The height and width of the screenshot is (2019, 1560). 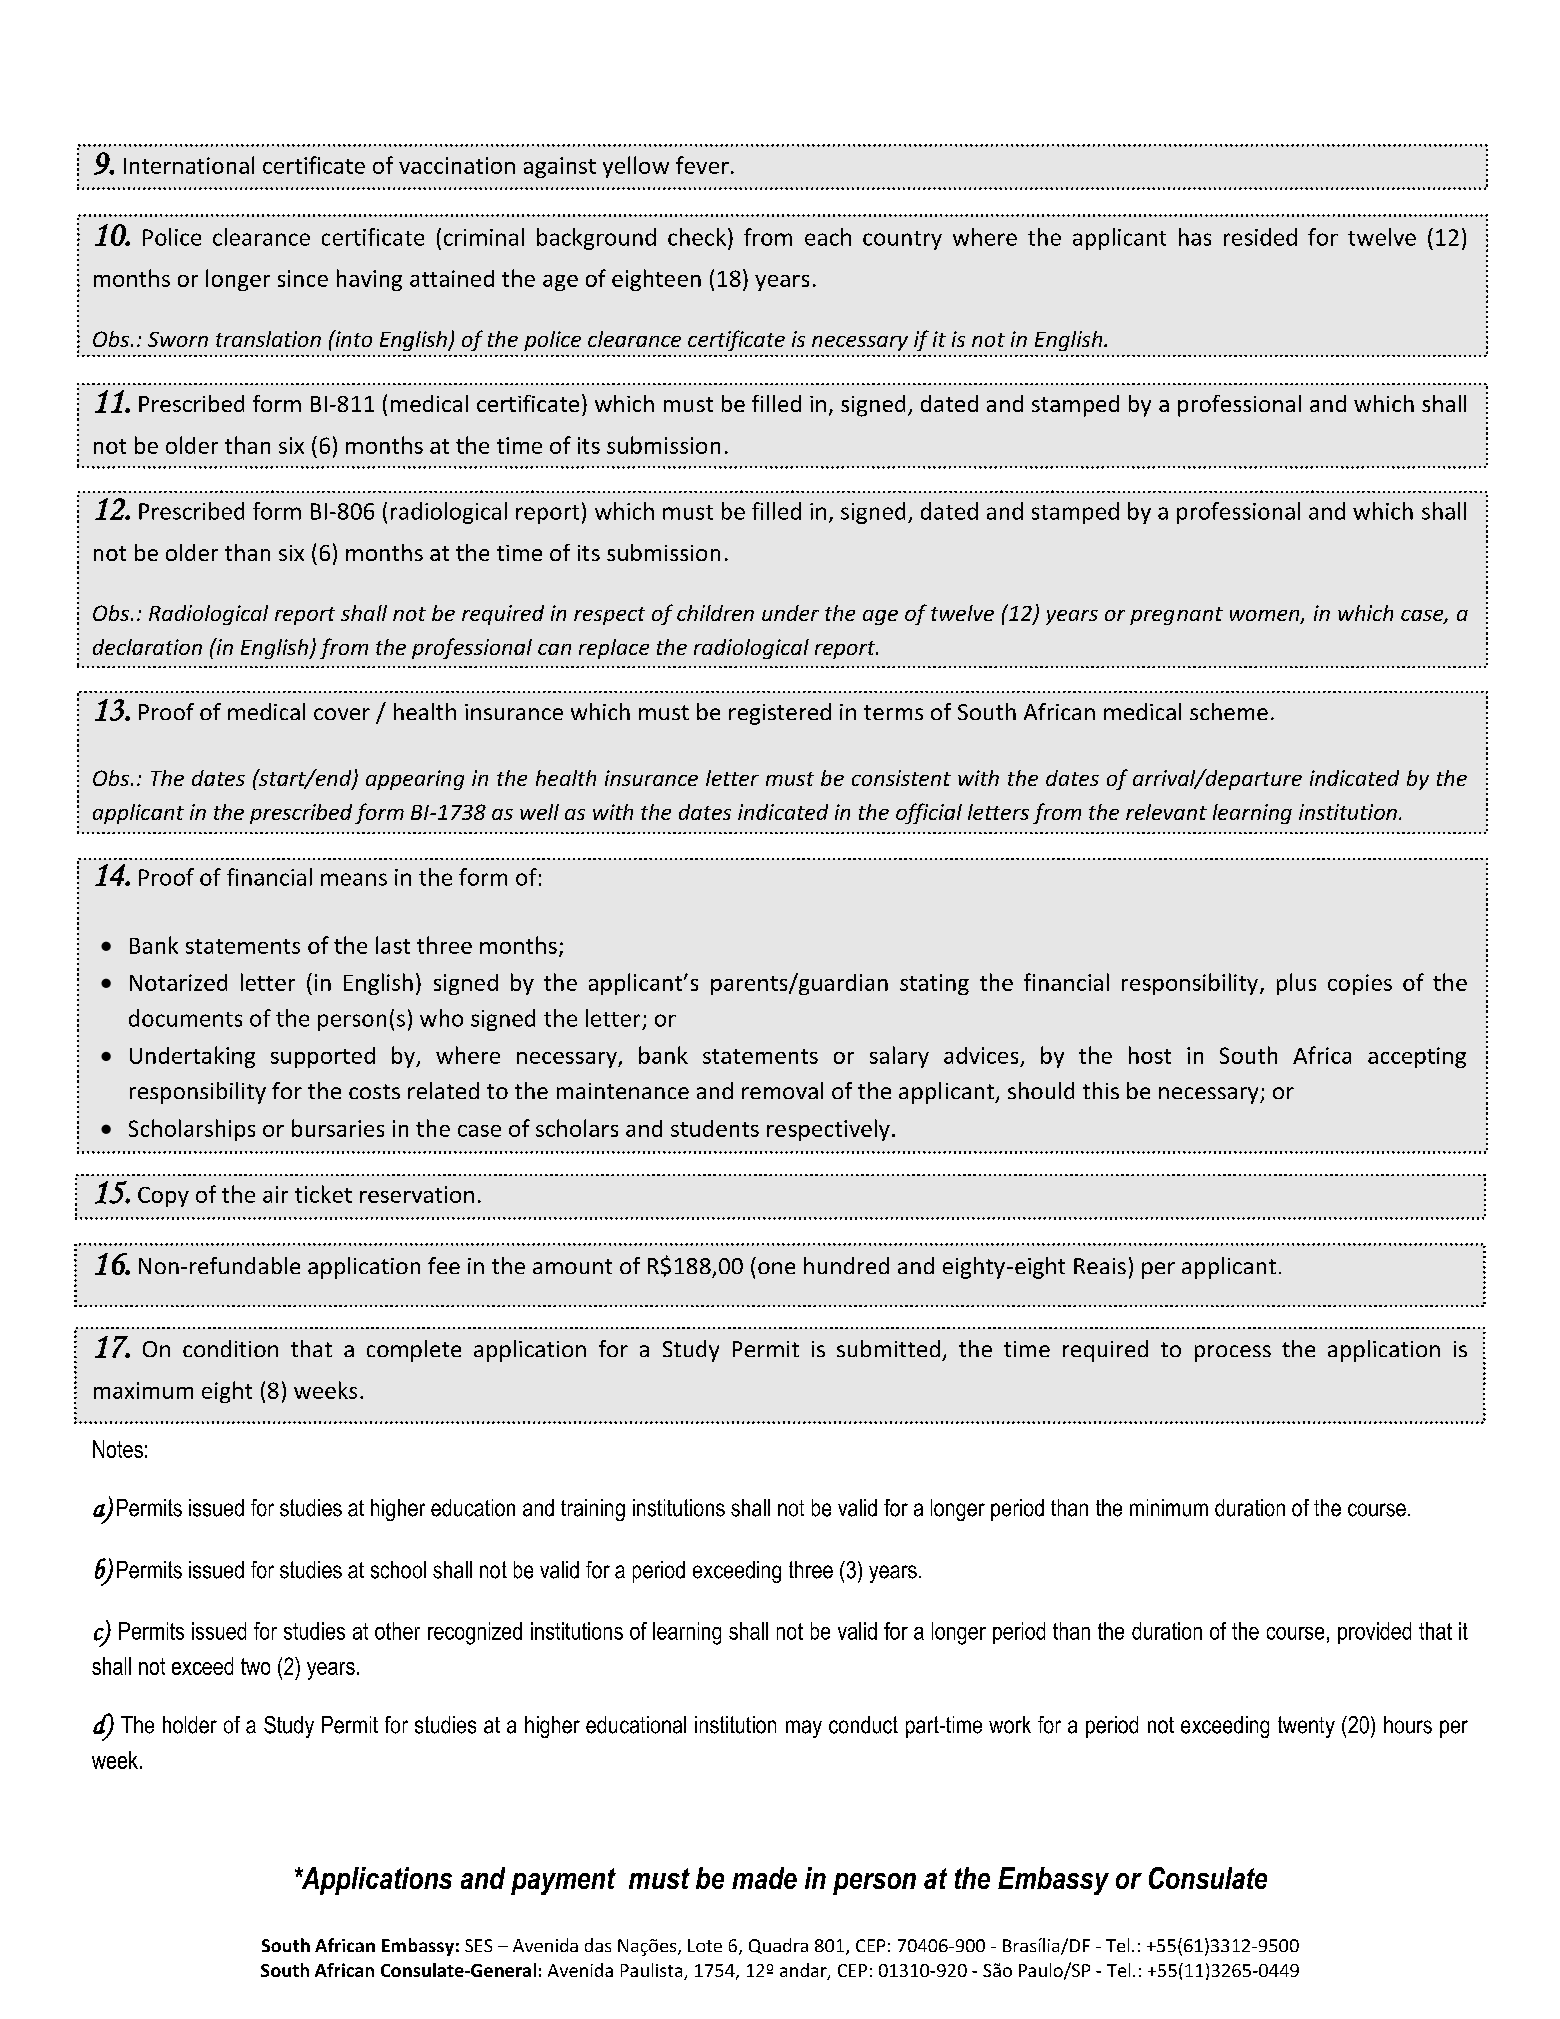 What do you see at coordinates (828, 237) in the screenshot?
I see `each` at bounding box center [828, 237].
